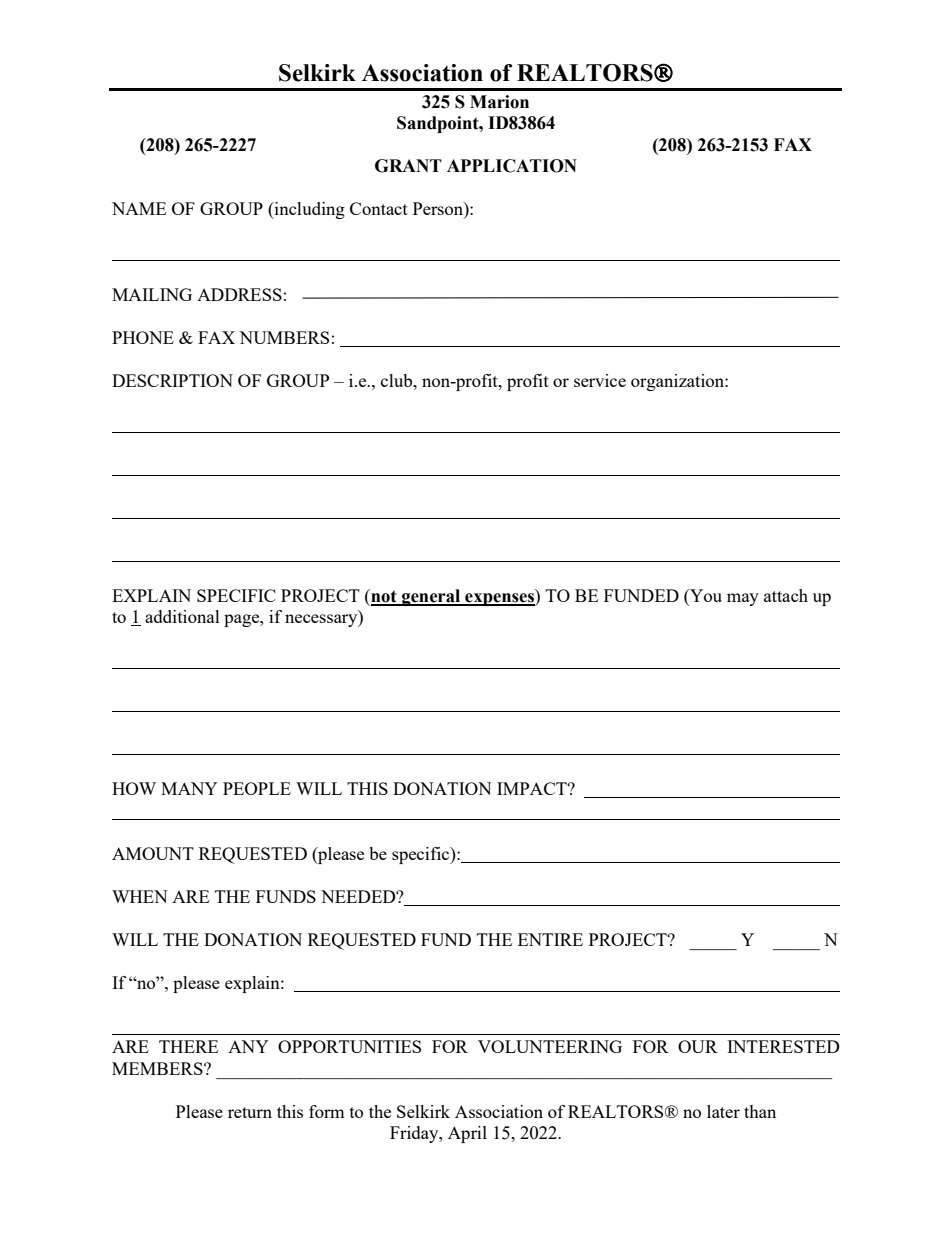 Image resolution: width=952 pixels, height=1233 pixels. Describe the element at coordinates (550, 939) in the page. I see `ENTIRE` at that location.
